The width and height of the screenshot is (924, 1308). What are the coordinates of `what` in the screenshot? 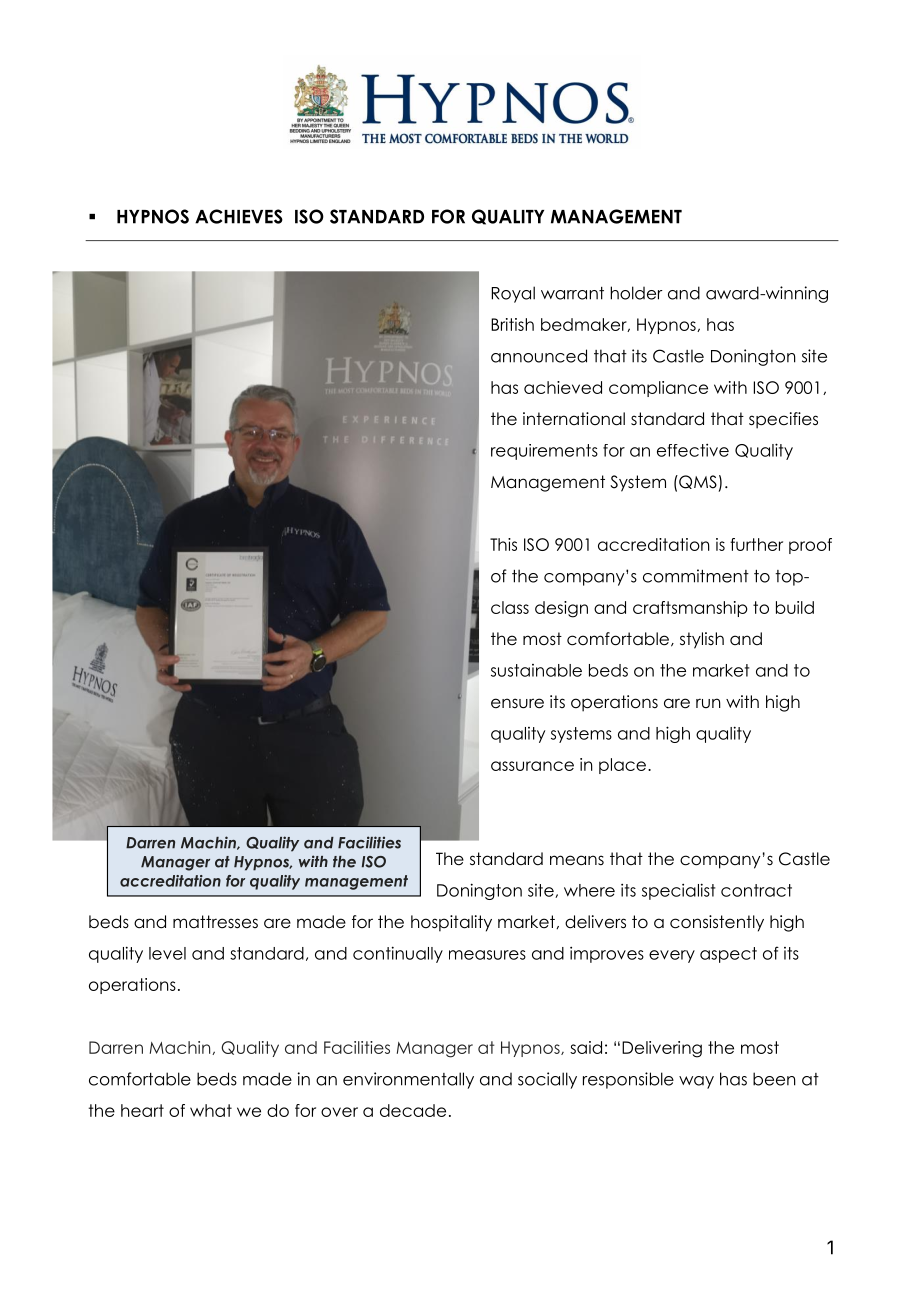 It's located at (211, 1110).
